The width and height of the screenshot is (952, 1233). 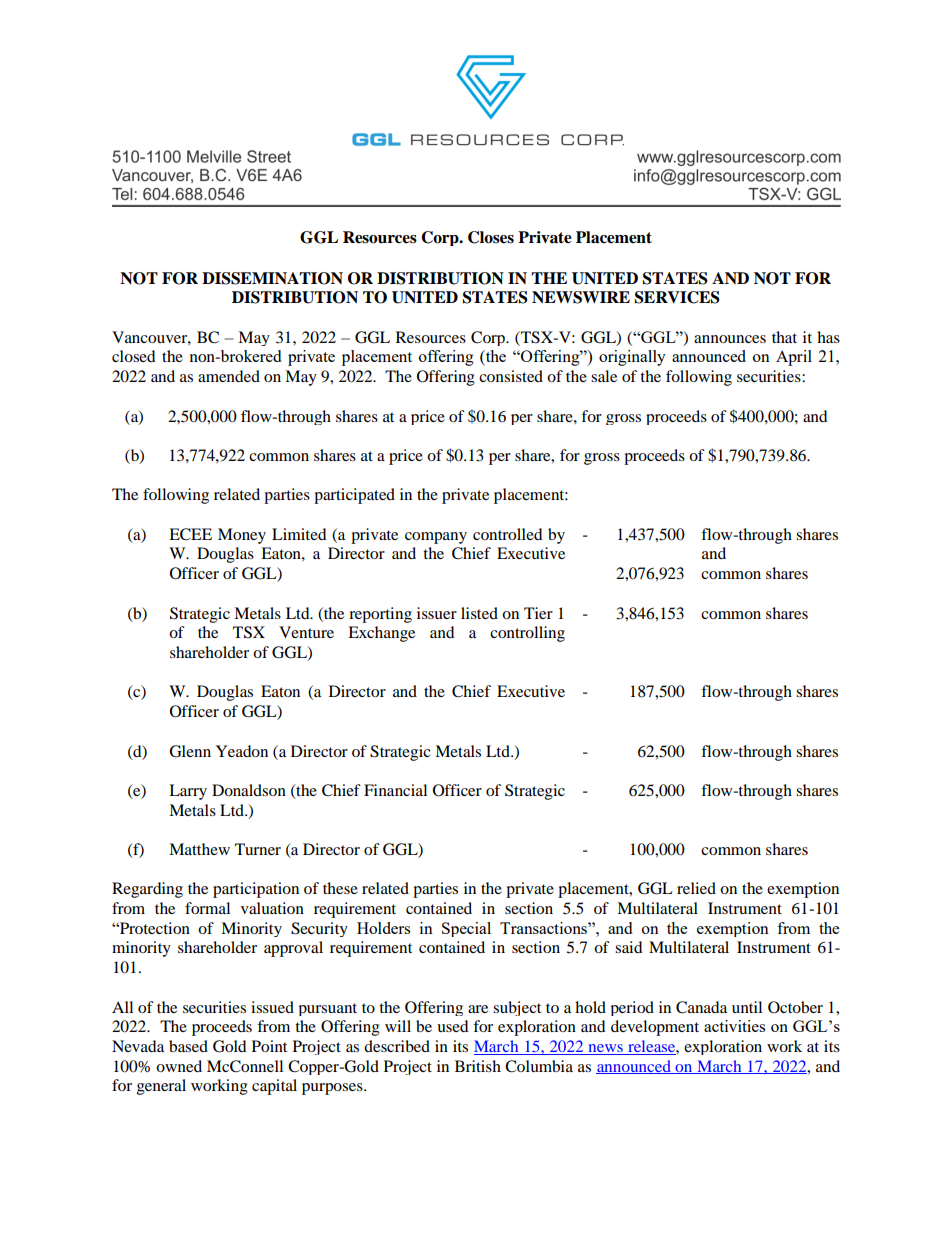 I want to click on controlled, so click(x=508, y=534).
